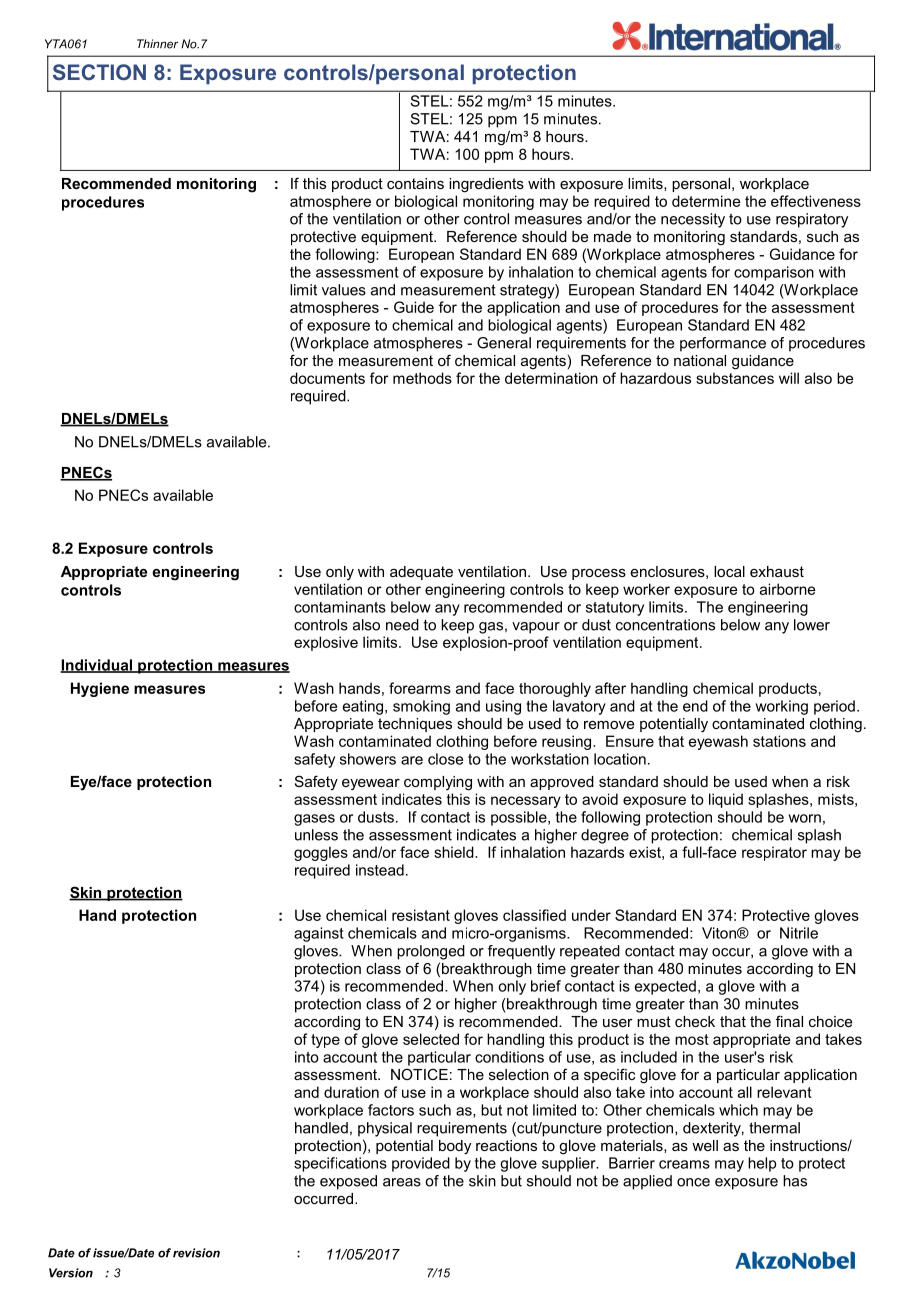 This image has width=924, height=1308. I want to click on documents, so click(327, 378).
